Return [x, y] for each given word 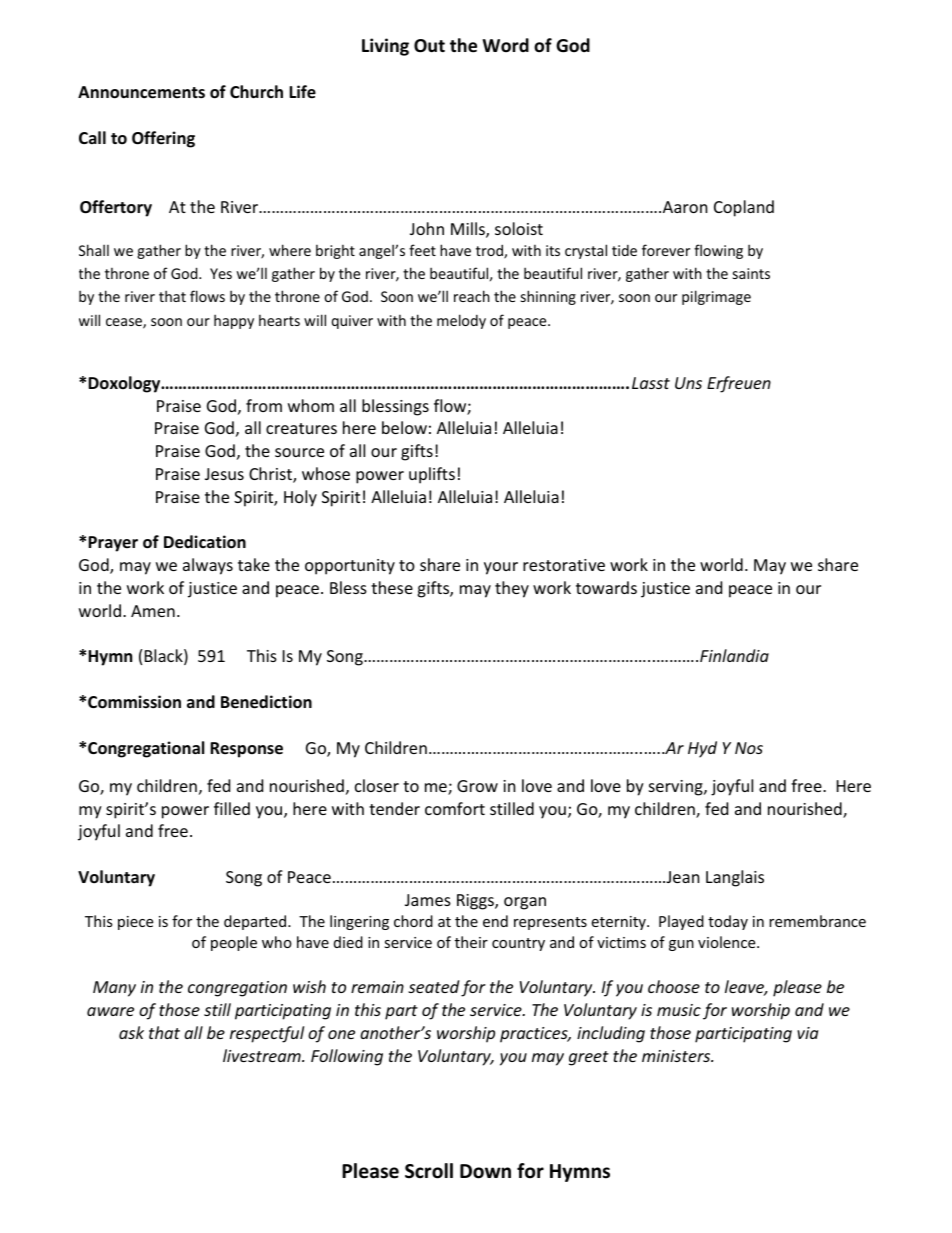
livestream [263, 1055]
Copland [744, 208]
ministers [677, 1056]
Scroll [429, 1171]
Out [429, 46]
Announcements [141, 92]
